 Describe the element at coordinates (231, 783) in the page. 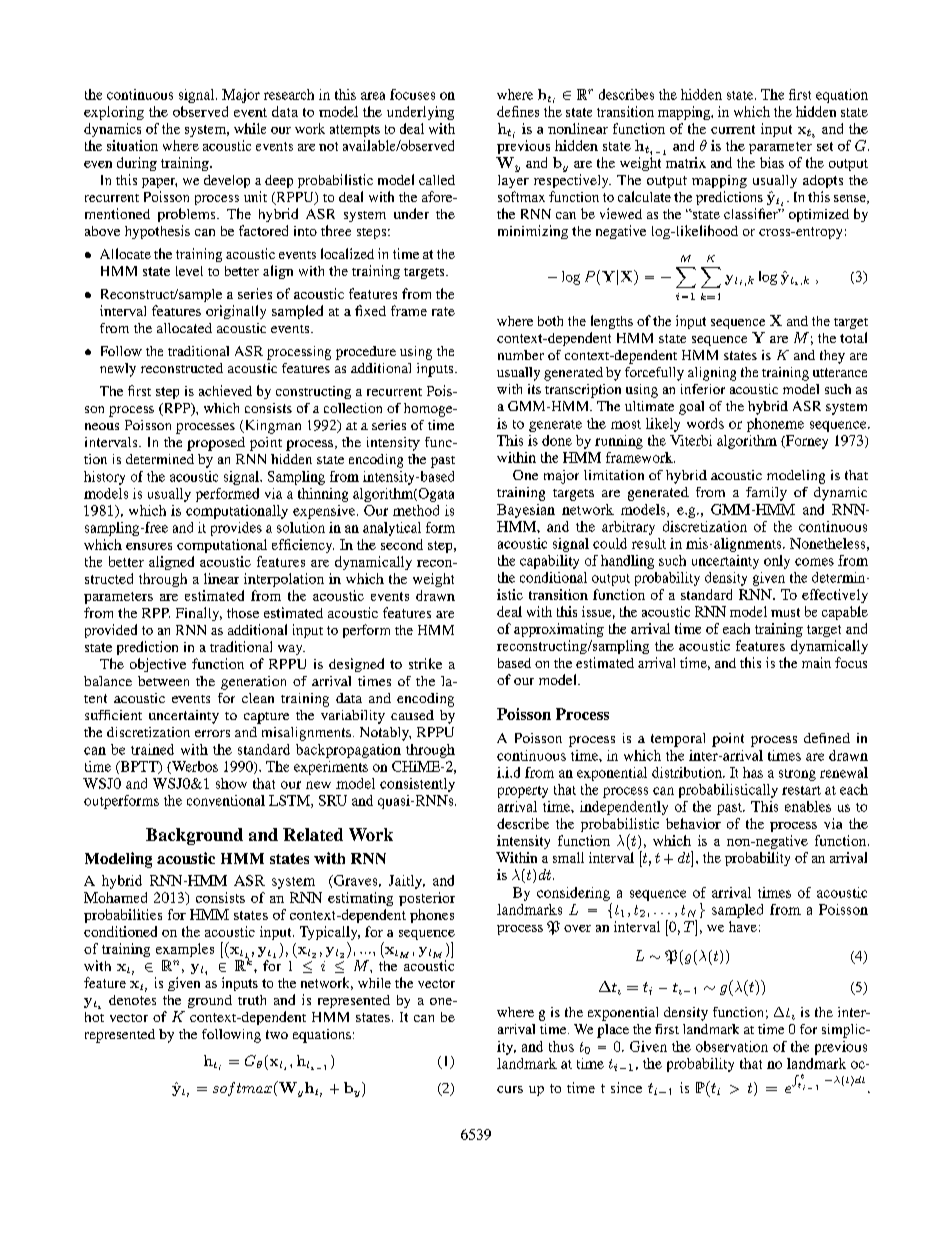

I see `show` at that location.
